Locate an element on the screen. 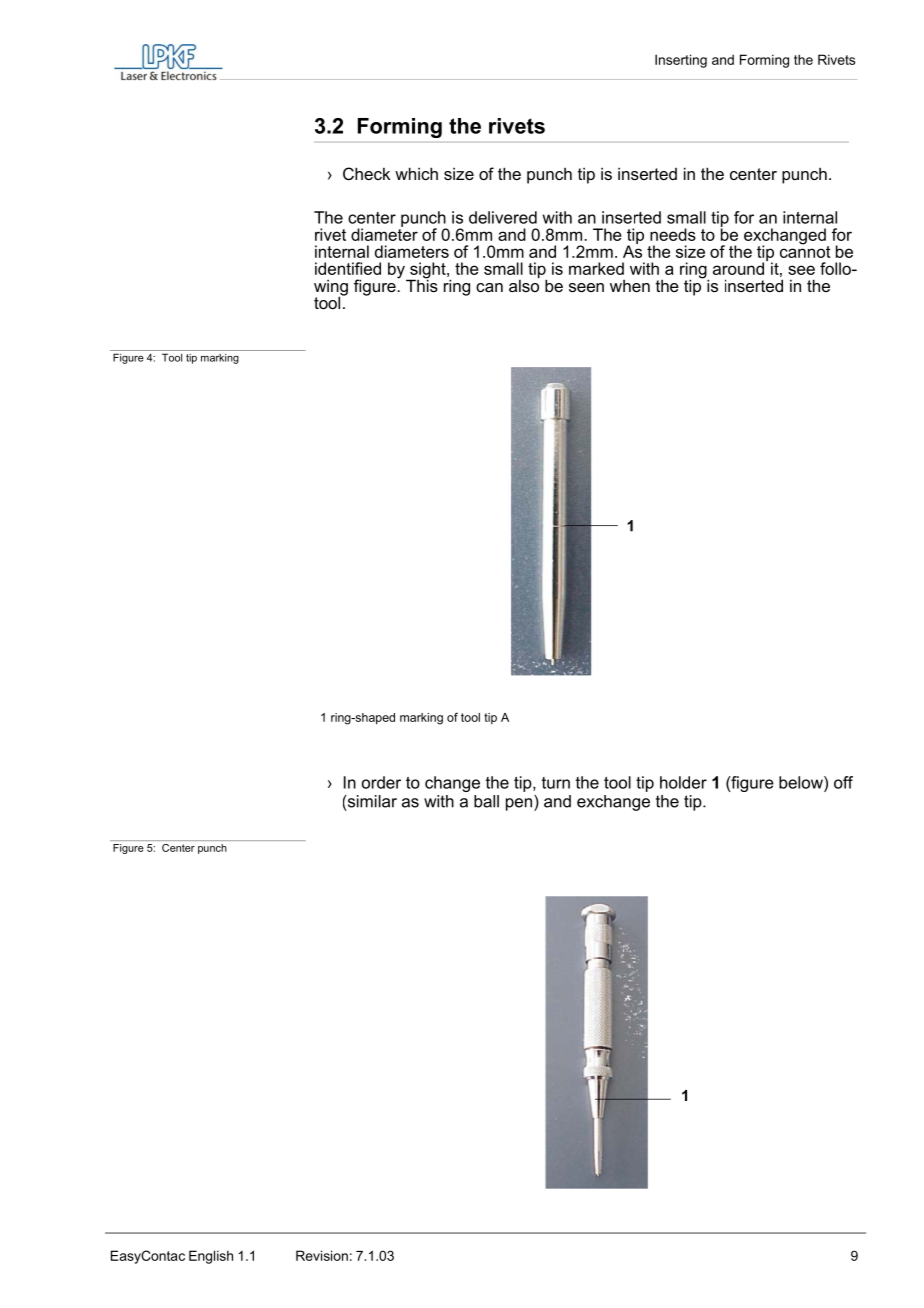  This is located at coordinates (422, 284).
